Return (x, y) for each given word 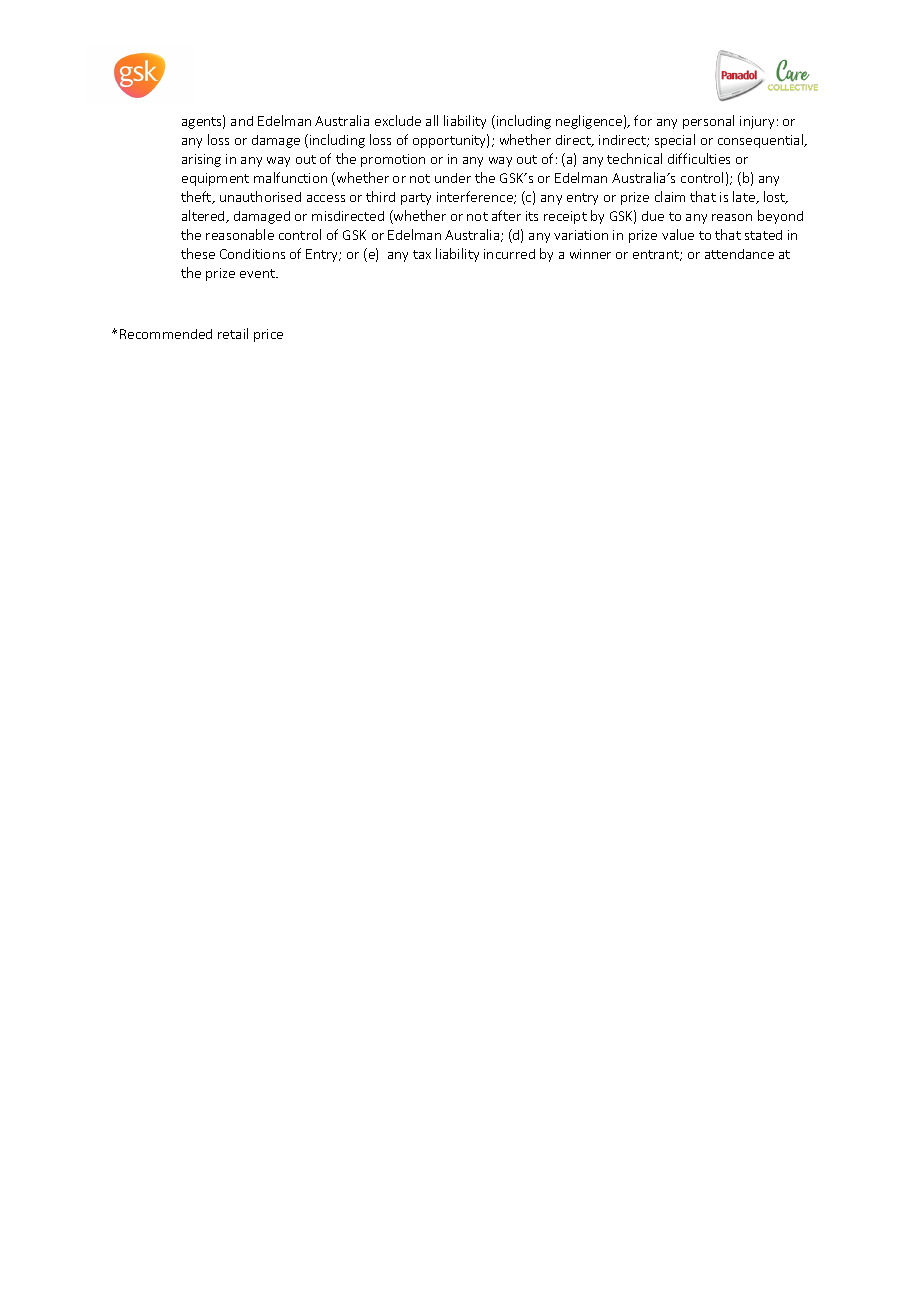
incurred (509, 254)
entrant (657, 255)
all (432, 120)
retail (233, 333)
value (678, 234)
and (242, 121)
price (268, 335)
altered (204, 216)
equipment (215, 179)
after (506, 215)
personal (708, 122)
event (258, 273)
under (453, 178)
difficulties (699, 158)
